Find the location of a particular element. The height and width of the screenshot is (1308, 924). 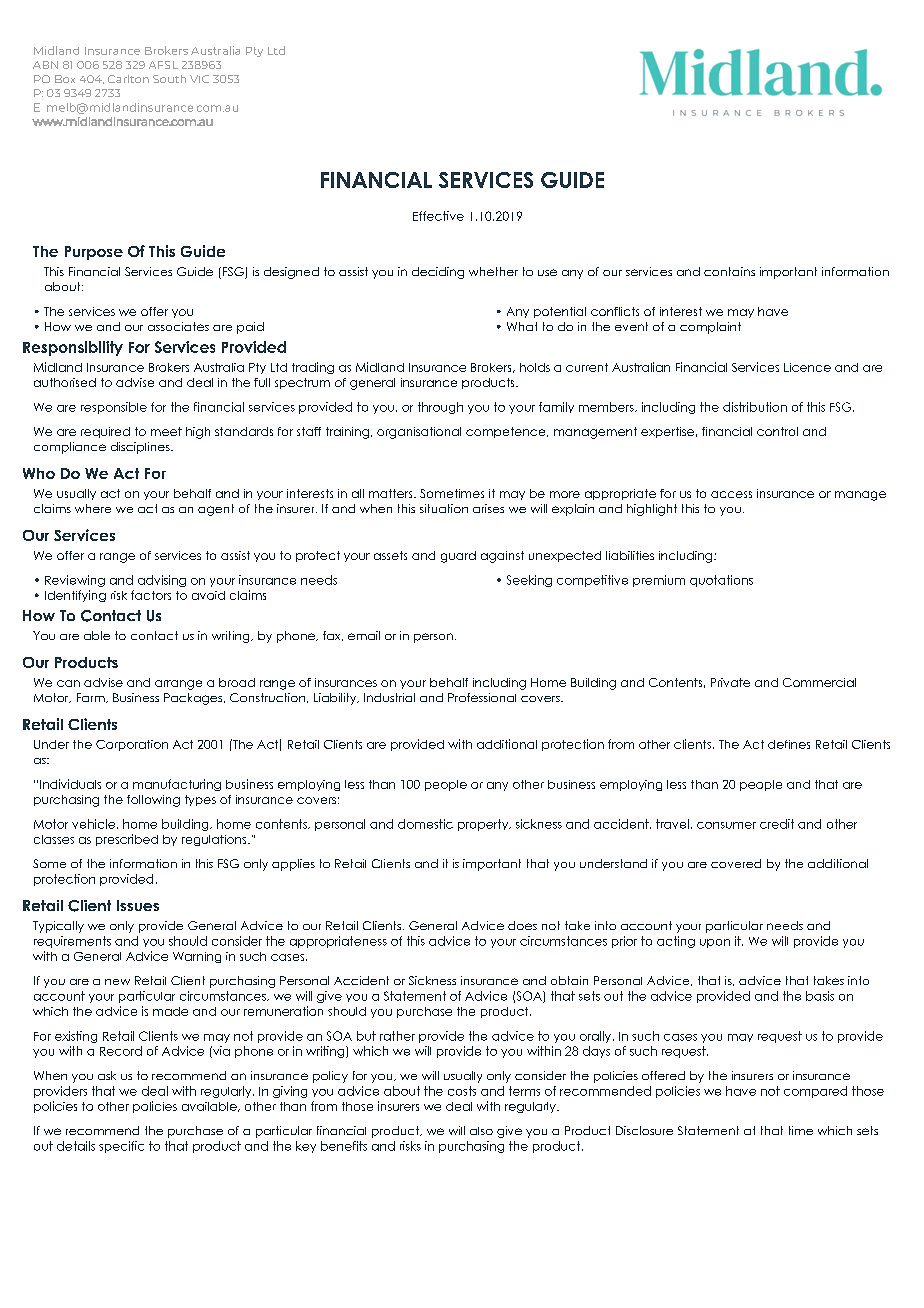

Effective is located at coordinates (438, 216).
